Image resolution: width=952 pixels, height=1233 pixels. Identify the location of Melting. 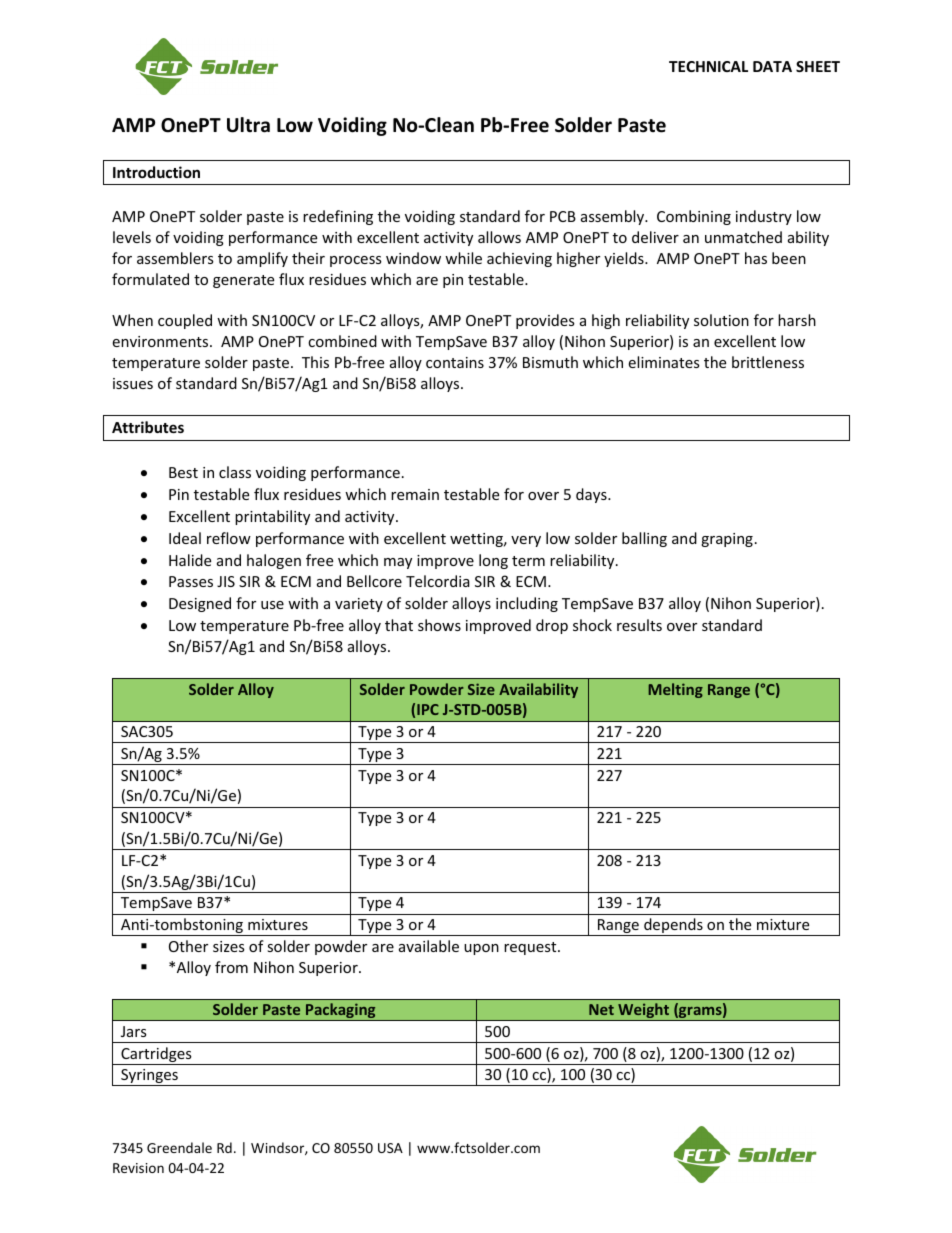
(675, 690).
